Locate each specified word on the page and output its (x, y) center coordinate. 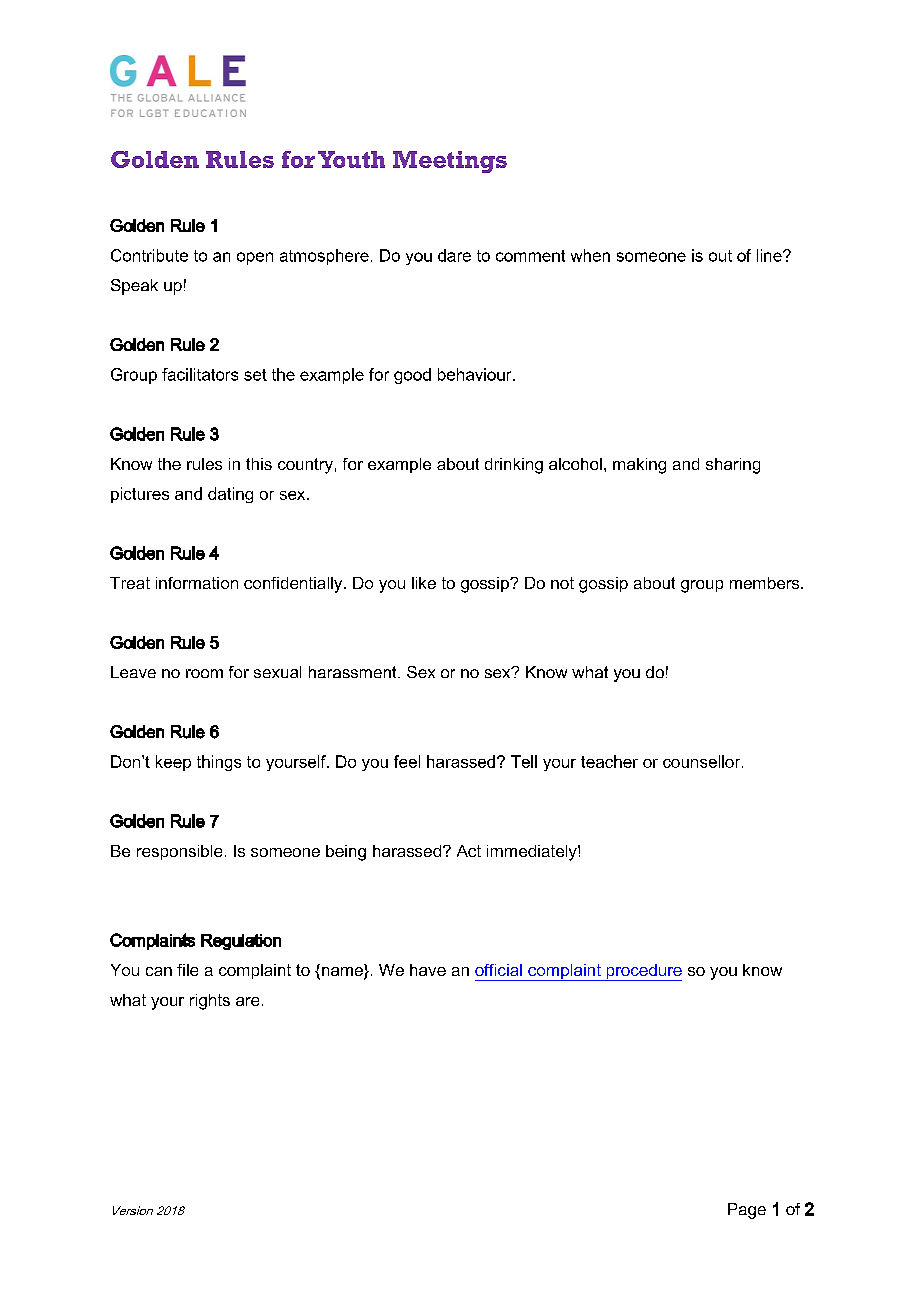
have (428, 970)
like (424, 583)
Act (469, 851)
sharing (733, 466)
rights (210, 1002)
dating (230, 495)
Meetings (450, 162)
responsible (179, 852)
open (255, 258)
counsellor (703, 761)
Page (747, 1211)
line (770, 255)
